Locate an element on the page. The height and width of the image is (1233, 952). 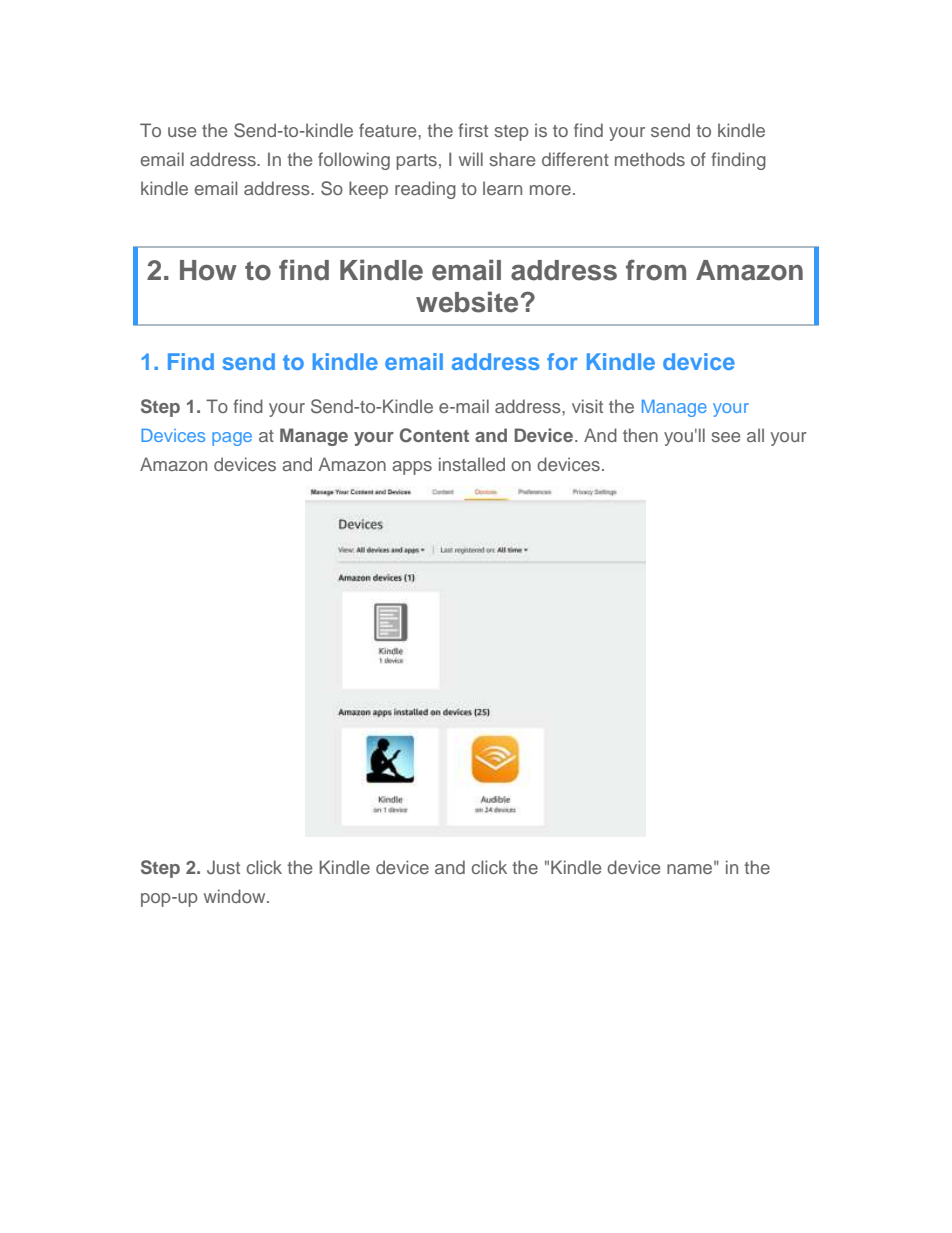
window is located at coordinates (236, 896).
